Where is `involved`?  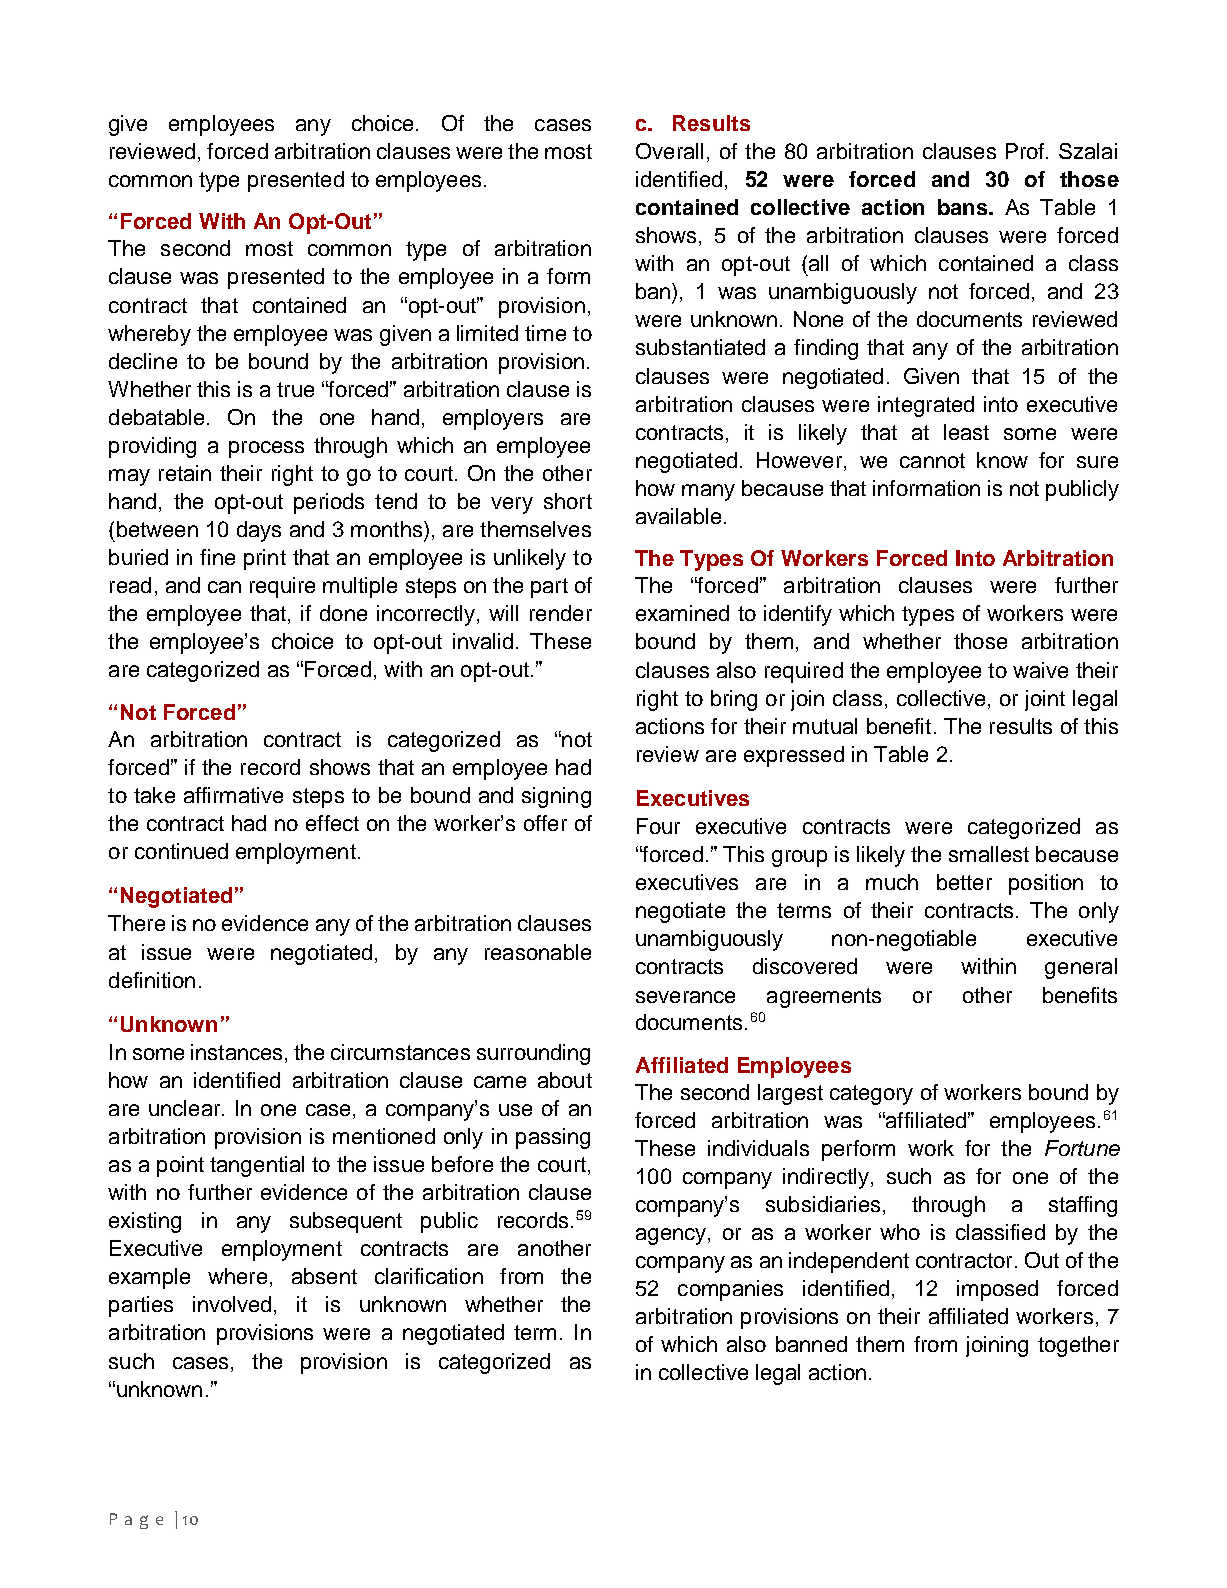 involved is located at coordinates (232, 1304).
